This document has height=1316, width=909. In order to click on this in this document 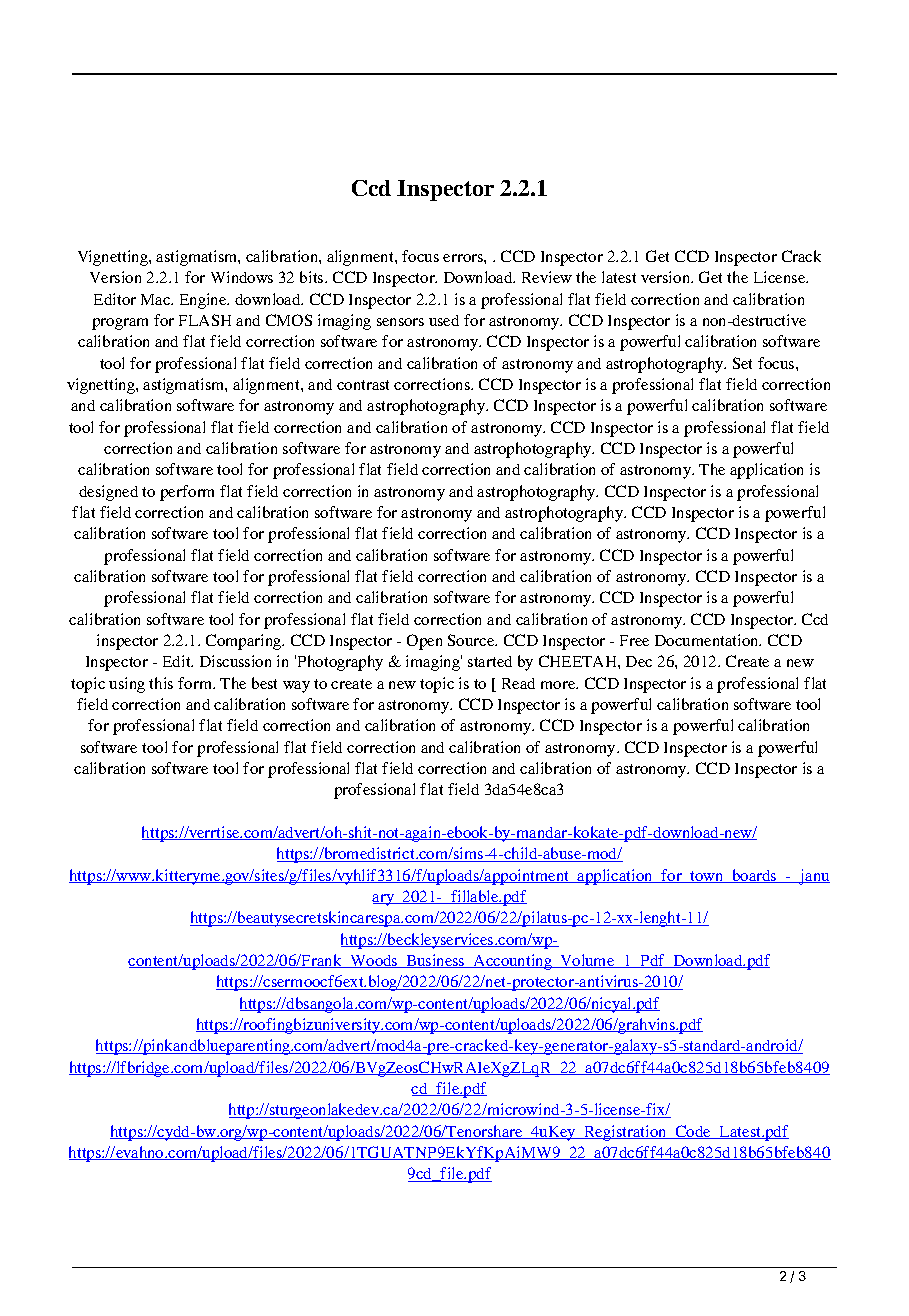, I will do `click(161, 683)`.
